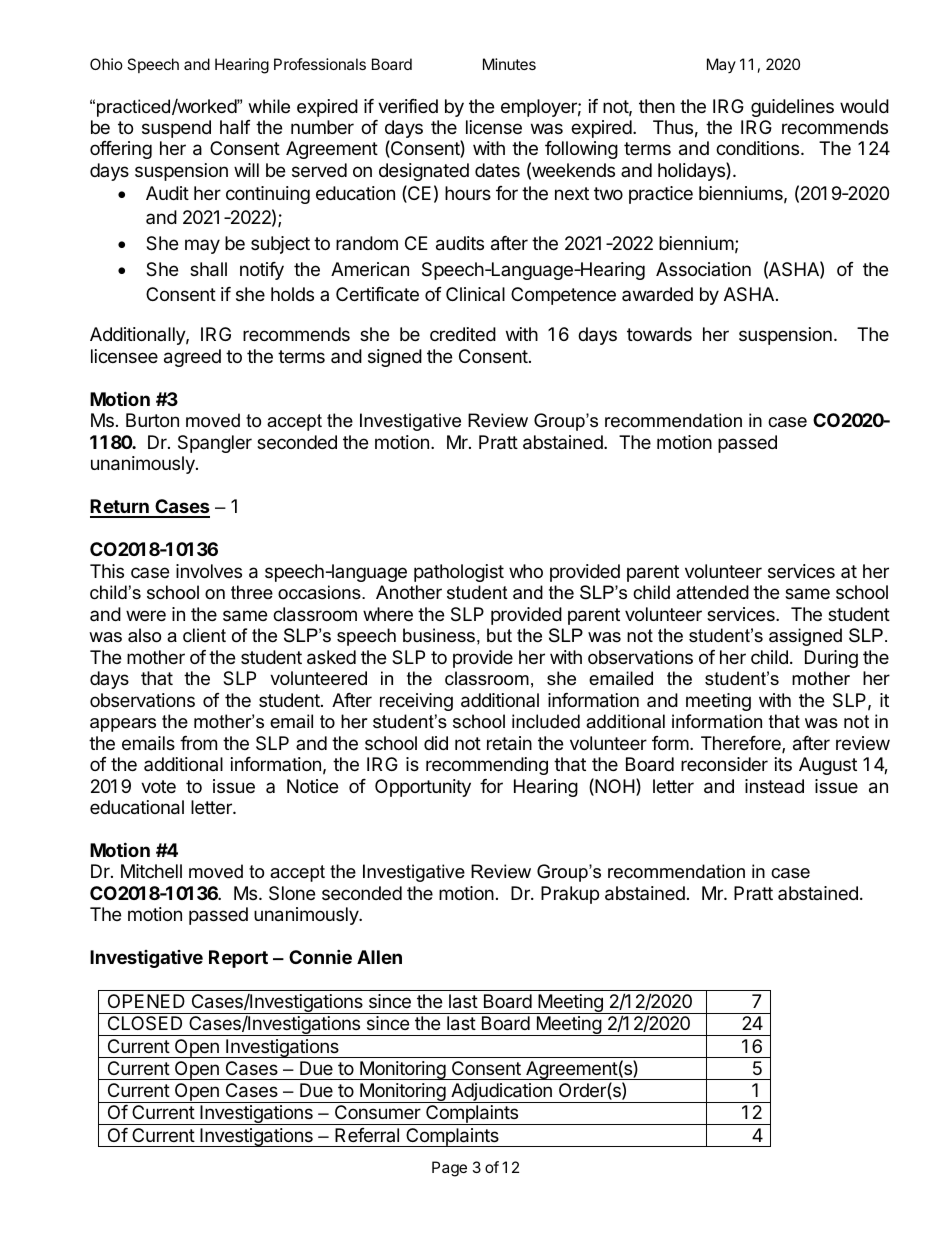  What do you see at coordinates (487, 766) in the page?
I see `recommending` at bounding box center [487, 766].
